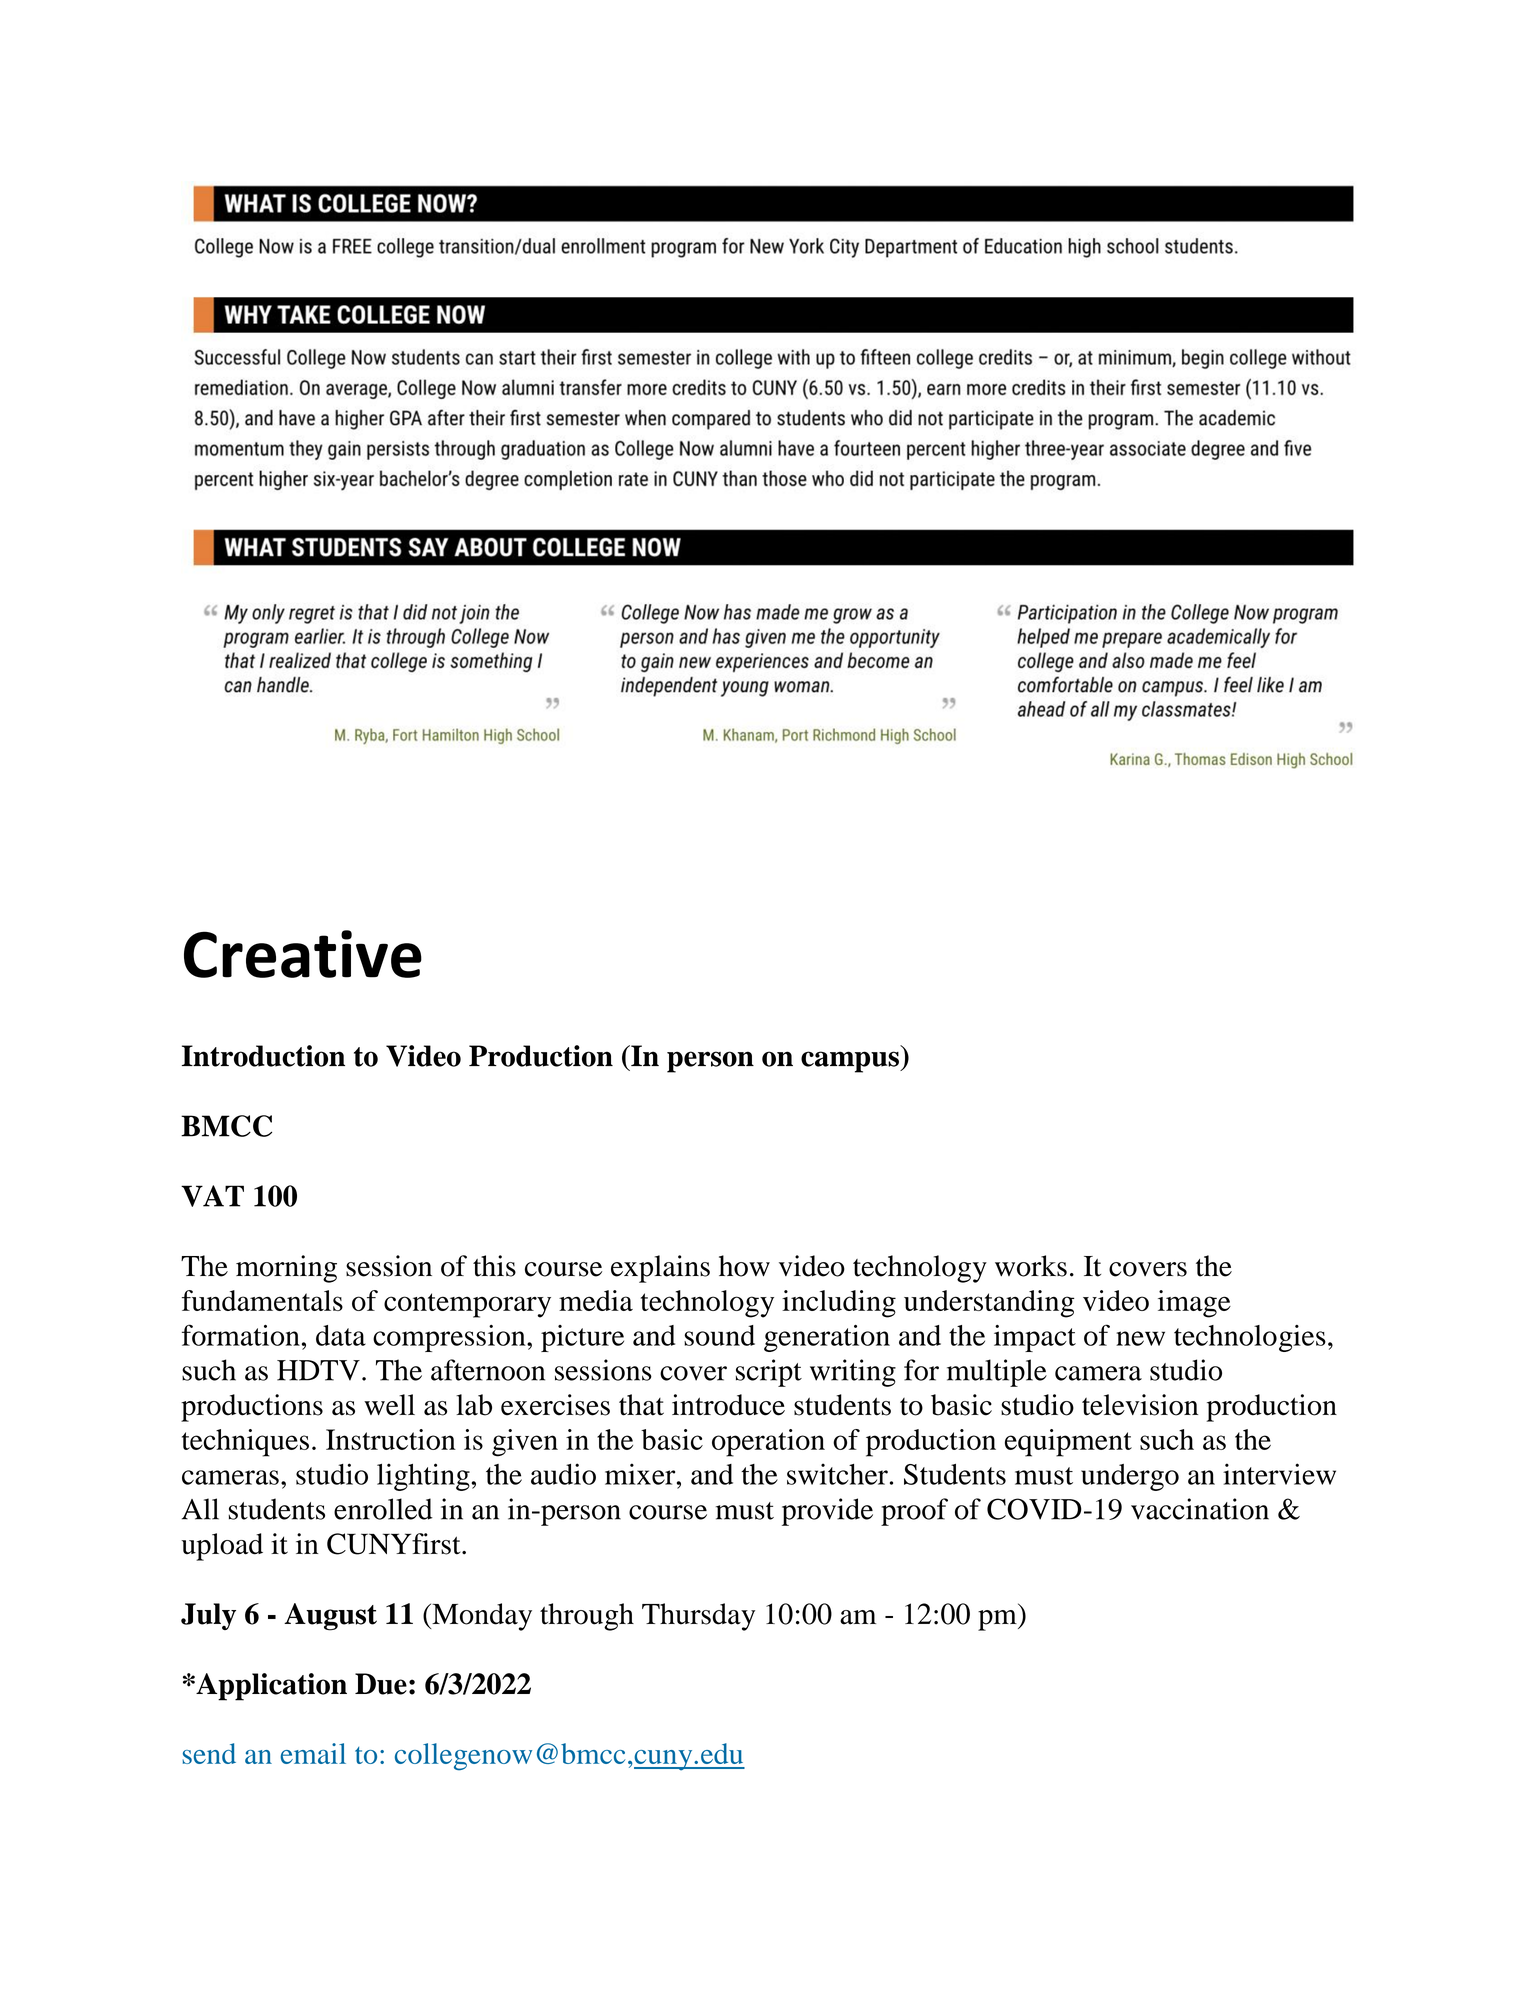 The height and width of the page is (1993, 1540). Describe the element at coordinates (212, 1196) in the page. I see `VAT` at that location.
